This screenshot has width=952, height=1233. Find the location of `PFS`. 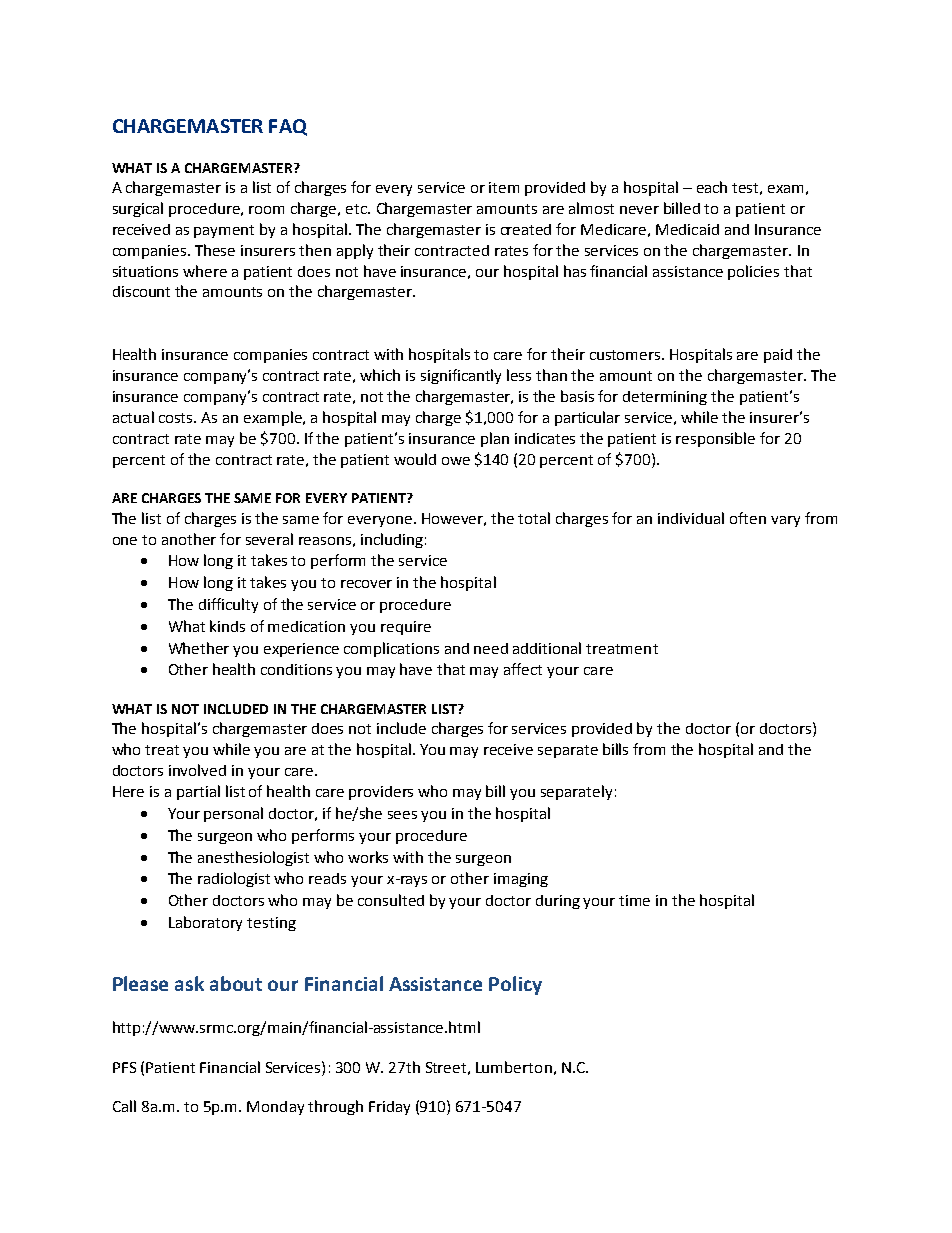

PFS is located at coordinates (124, 1067).
